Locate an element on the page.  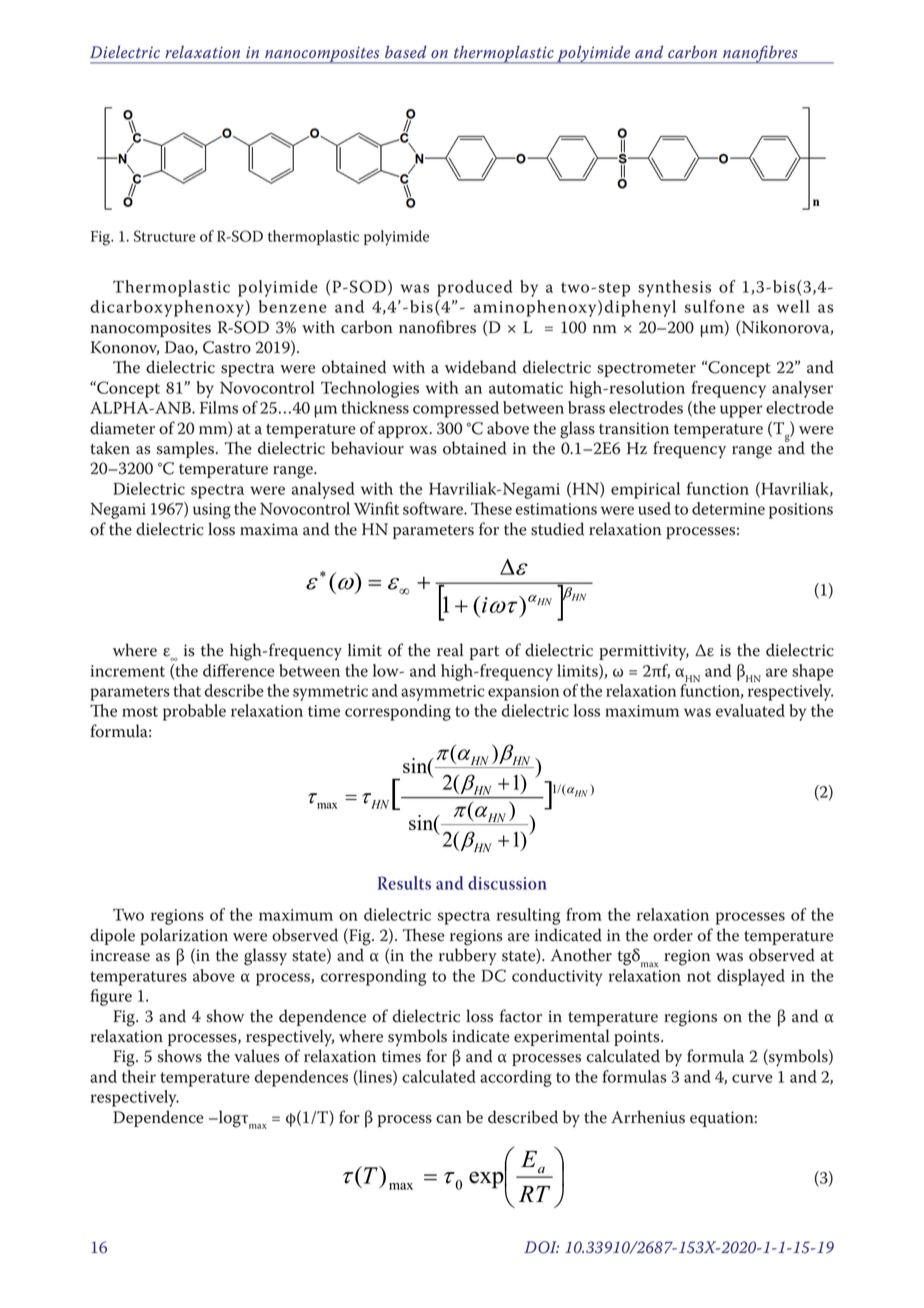
synthesis is located at coordinates (674, 288).
